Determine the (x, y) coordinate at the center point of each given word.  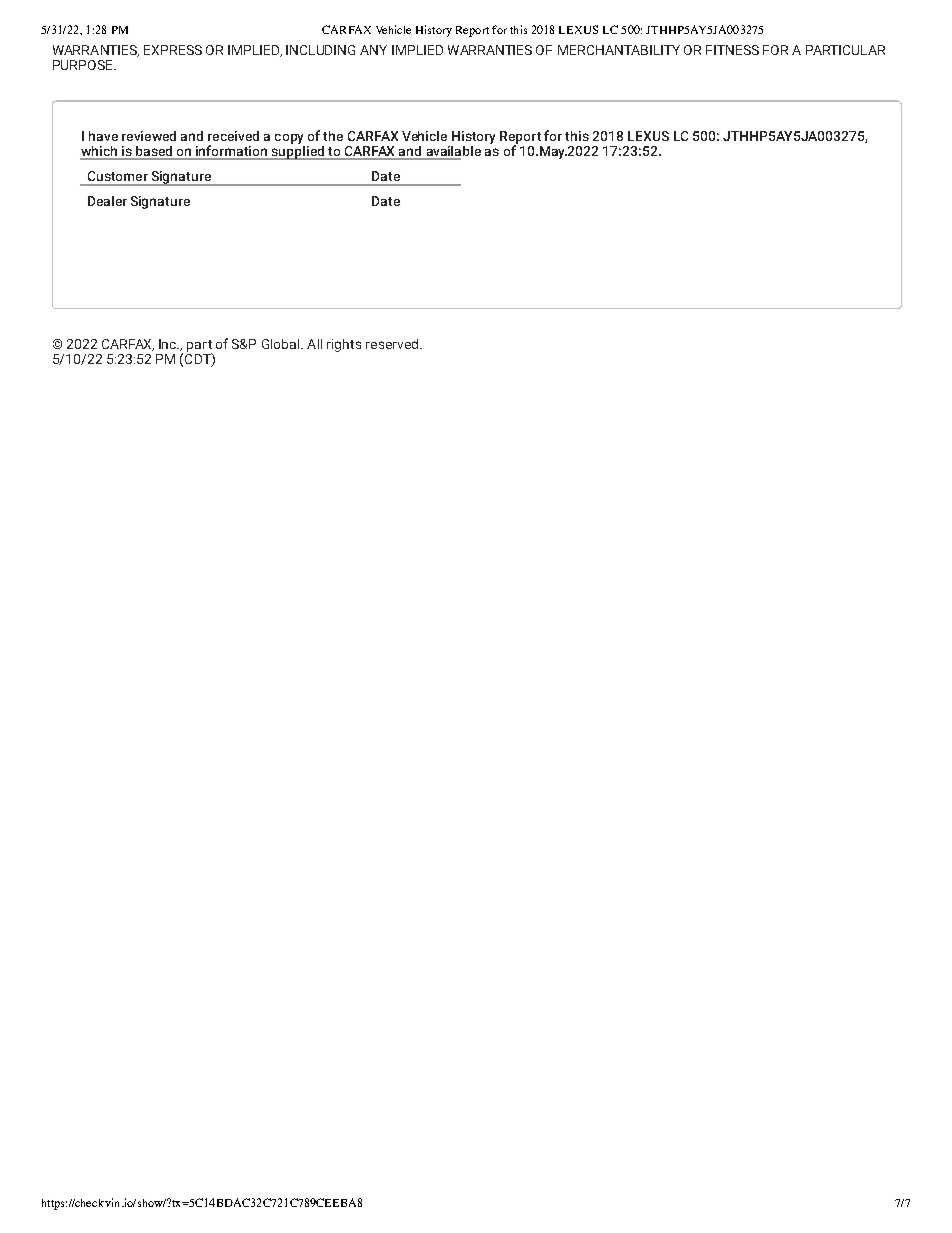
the (333, 136)
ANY (373, 50)
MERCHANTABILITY (619, 50)
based (154, 152)
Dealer (107, 201)
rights (344, 345)
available (452, 152)
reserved (392, 344)
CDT (199, 359)
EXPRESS (173, 50)
